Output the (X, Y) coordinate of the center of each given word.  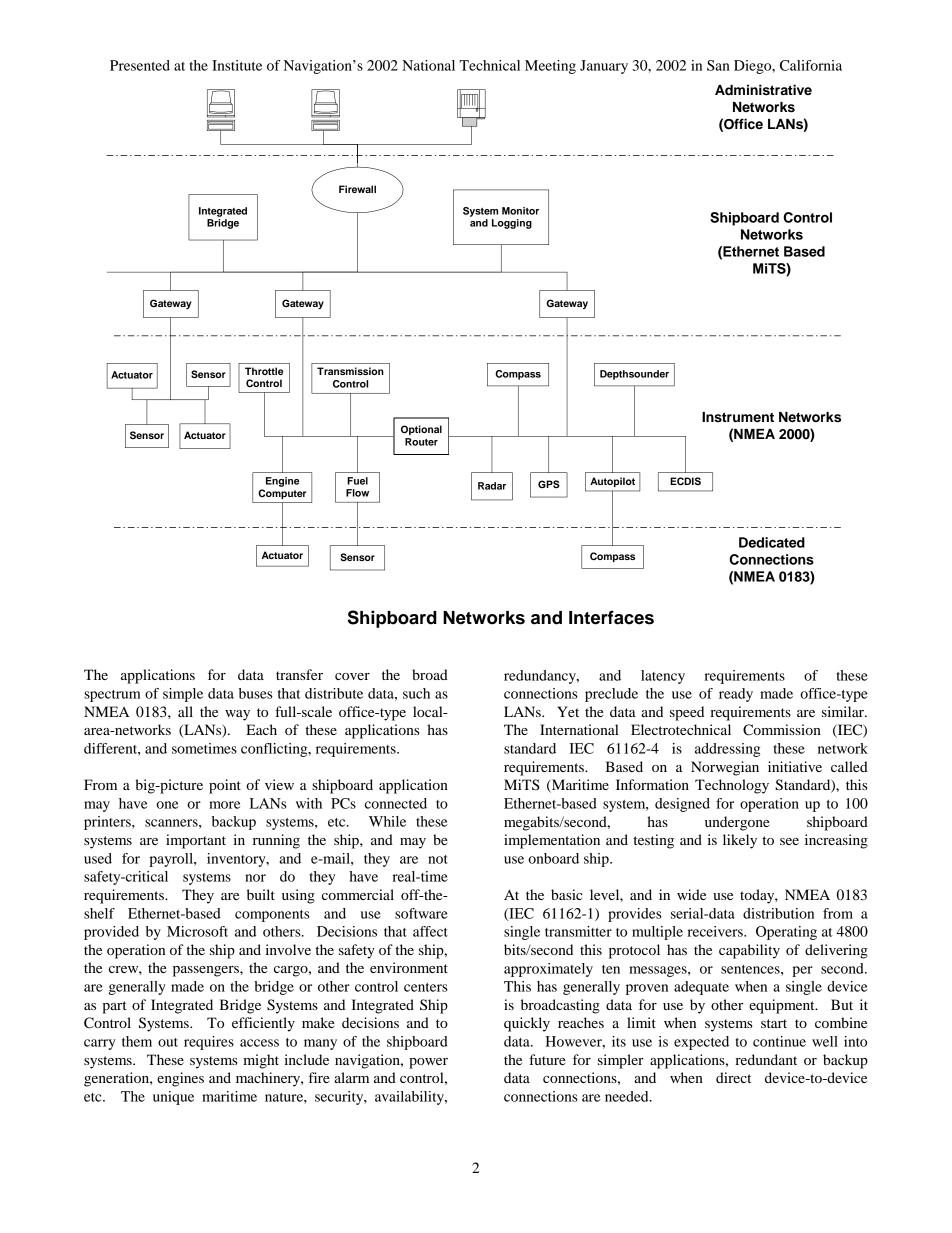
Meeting (550, 67)
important (196, 841)
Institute (237, 65)
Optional (421, 430)
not (438, 859)
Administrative (763, 90)
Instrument (738, 417)
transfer (299, 674)
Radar (492, 486)
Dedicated (772, 542)
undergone (737, 823)
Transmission (350, 371)
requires (209, 1043)
